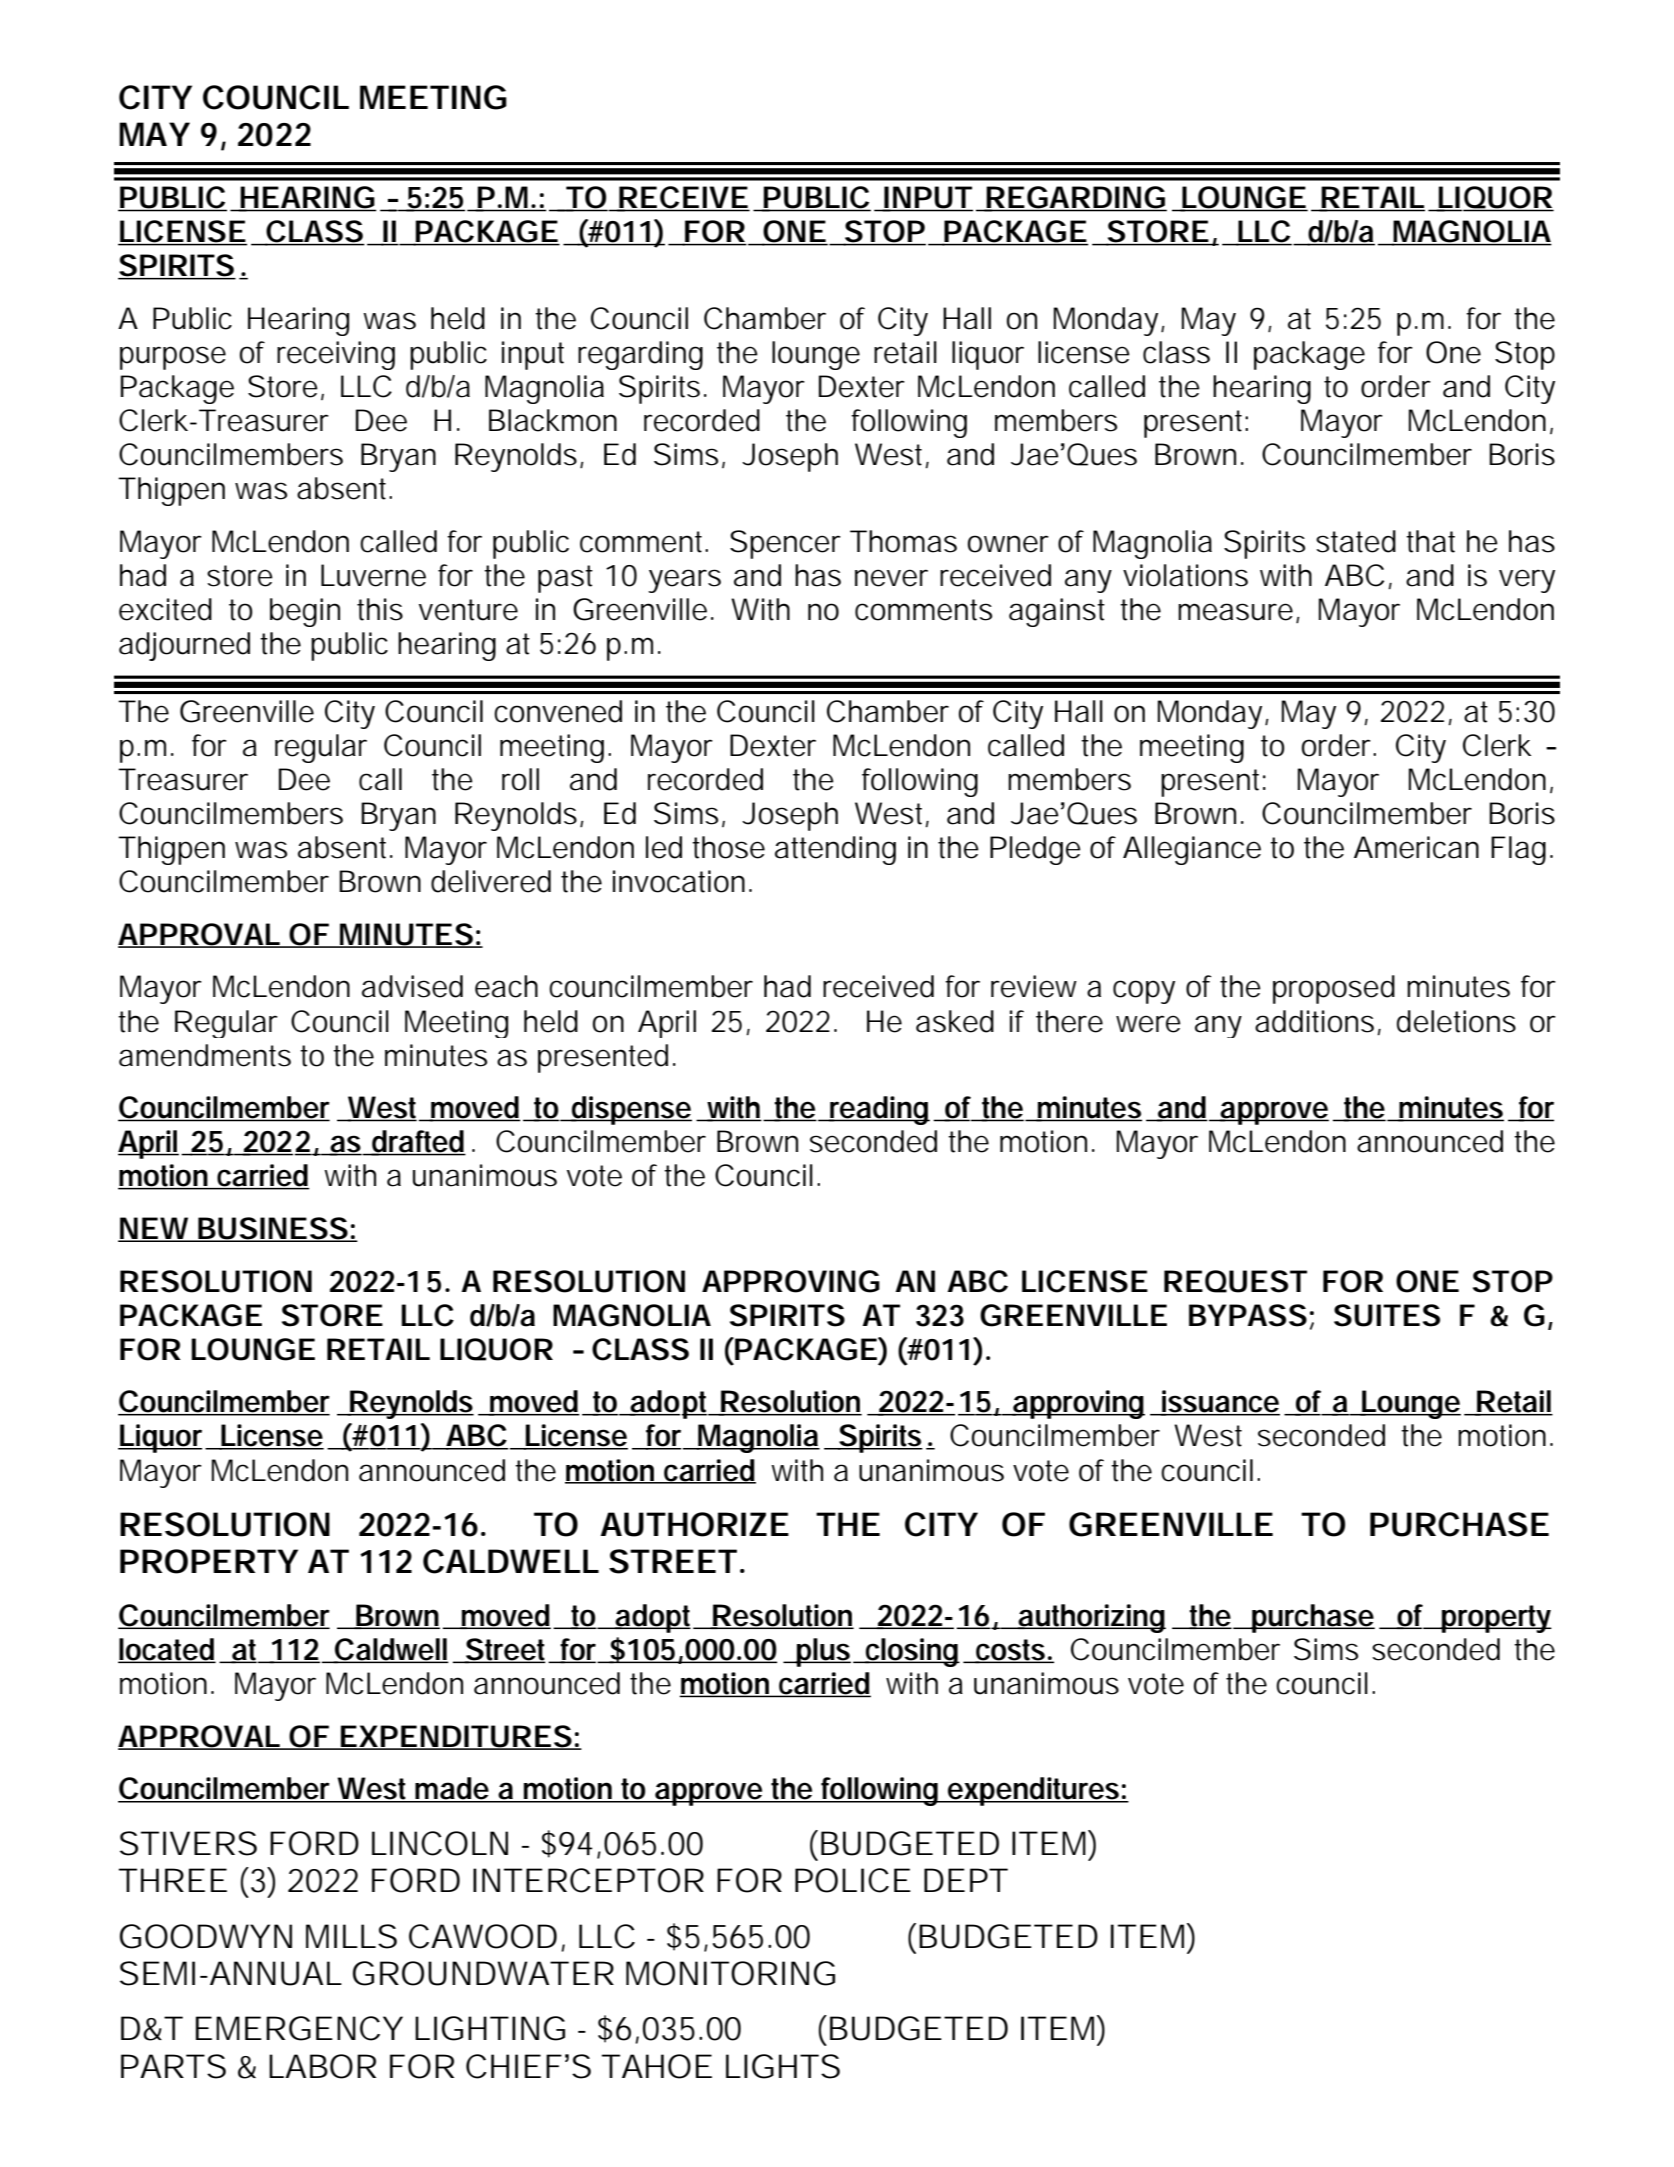 The image size is (1674, 2167). I want to click on EMERGENCY, so click(299, 2028).
